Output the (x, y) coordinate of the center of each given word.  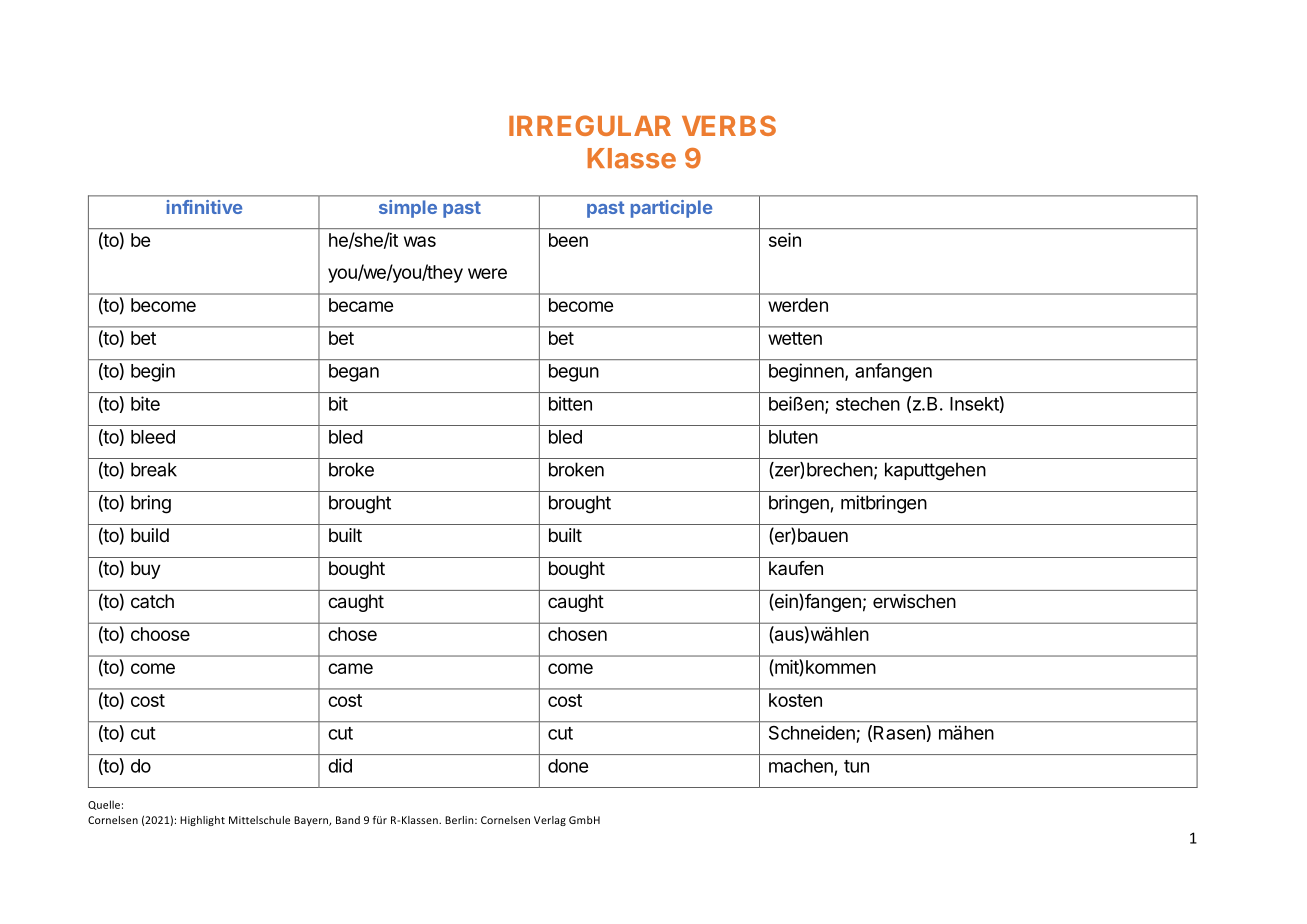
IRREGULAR (590, 125)
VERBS (729, 125)
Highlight (202, 821)
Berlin (460, 820)
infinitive (204, 207)
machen (801, 766)
